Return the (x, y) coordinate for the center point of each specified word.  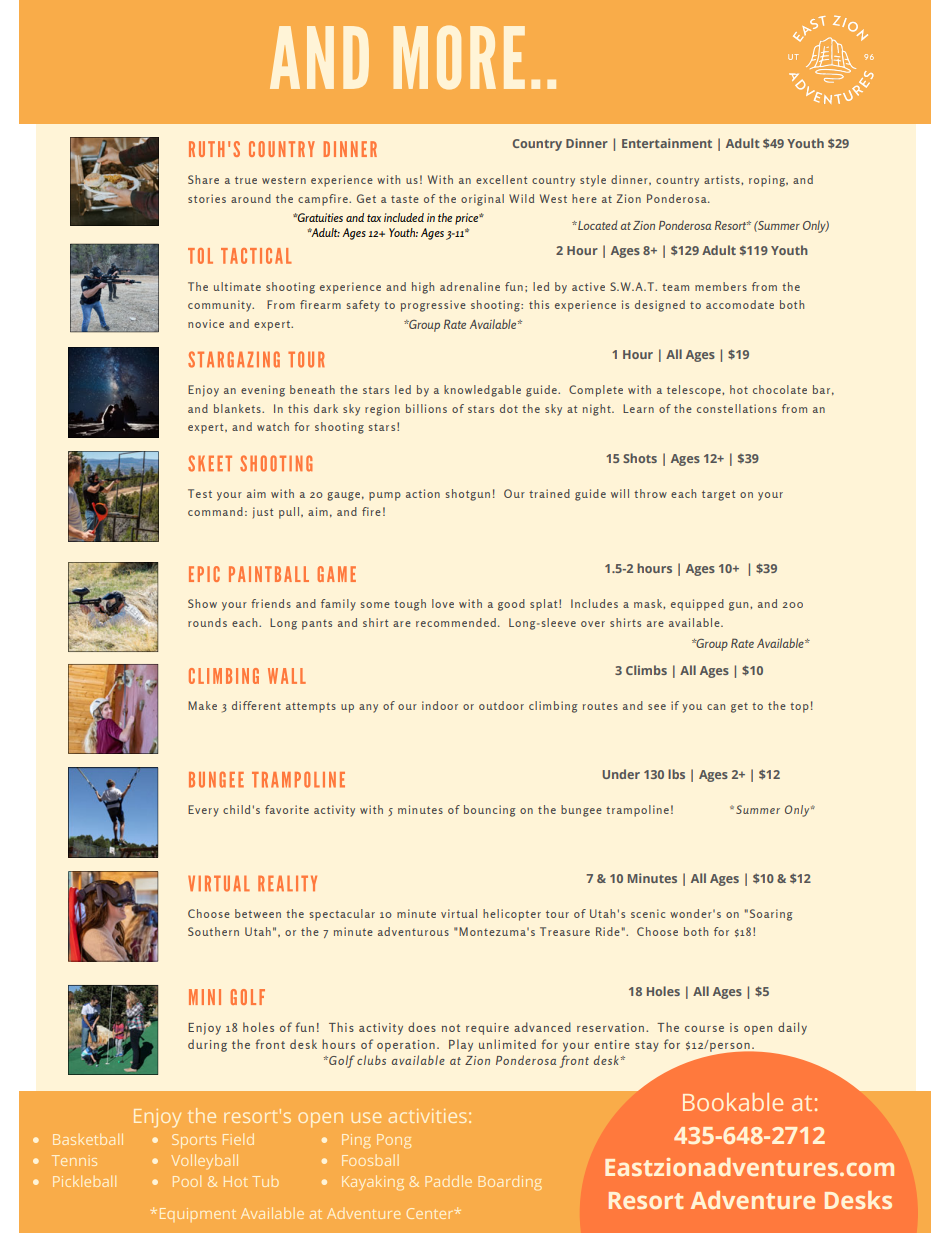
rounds (207, 622)
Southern (213, 931)
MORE (459, 57)
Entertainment (667, 143)
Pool (187, 1181)
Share (203, 179)
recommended (457, 622)
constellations (737, 408)
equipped (697, 605)
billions (426, 408)
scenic (648, 913)
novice (206, 323)
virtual (459, 913)
